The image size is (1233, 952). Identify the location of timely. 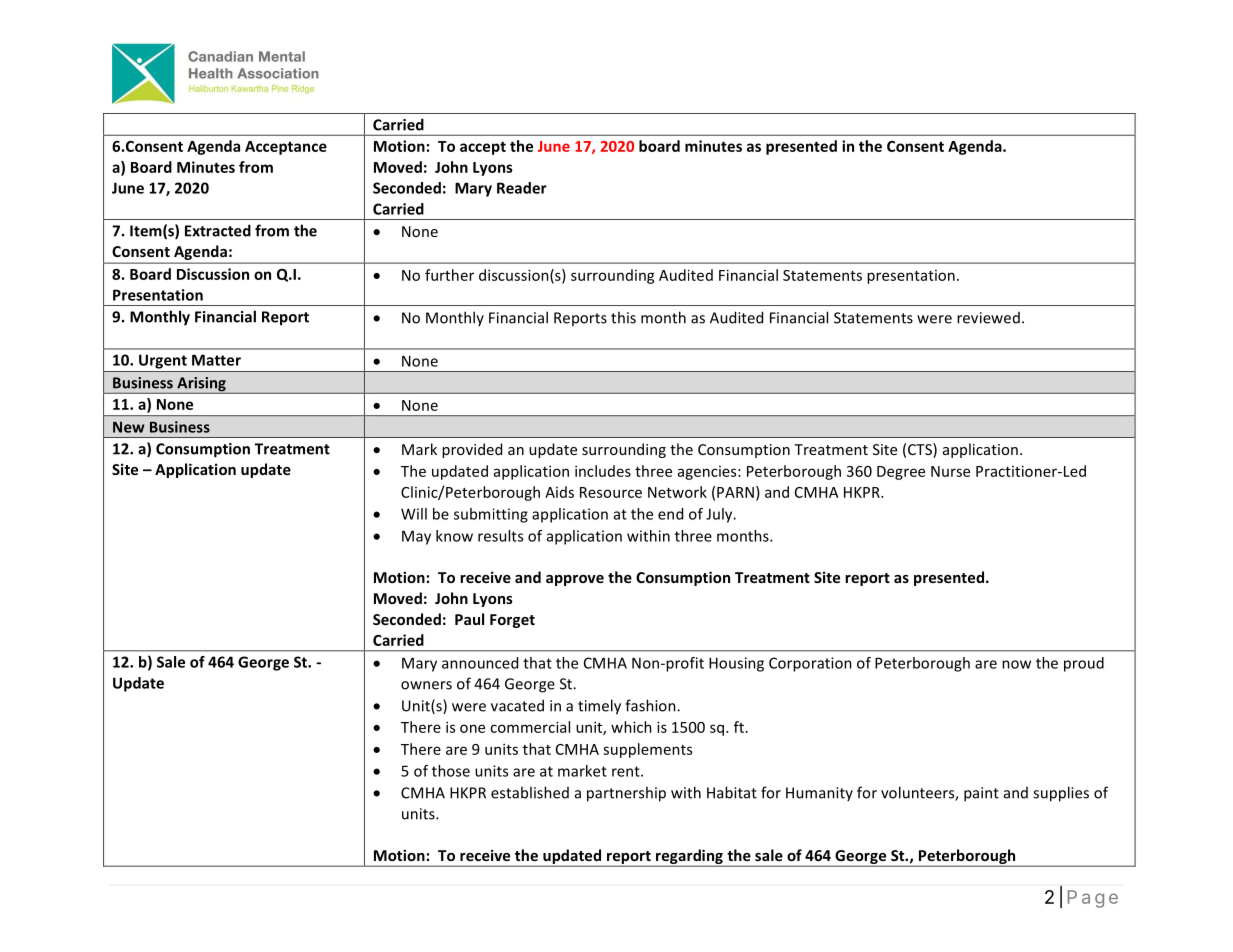
(599, 707).
